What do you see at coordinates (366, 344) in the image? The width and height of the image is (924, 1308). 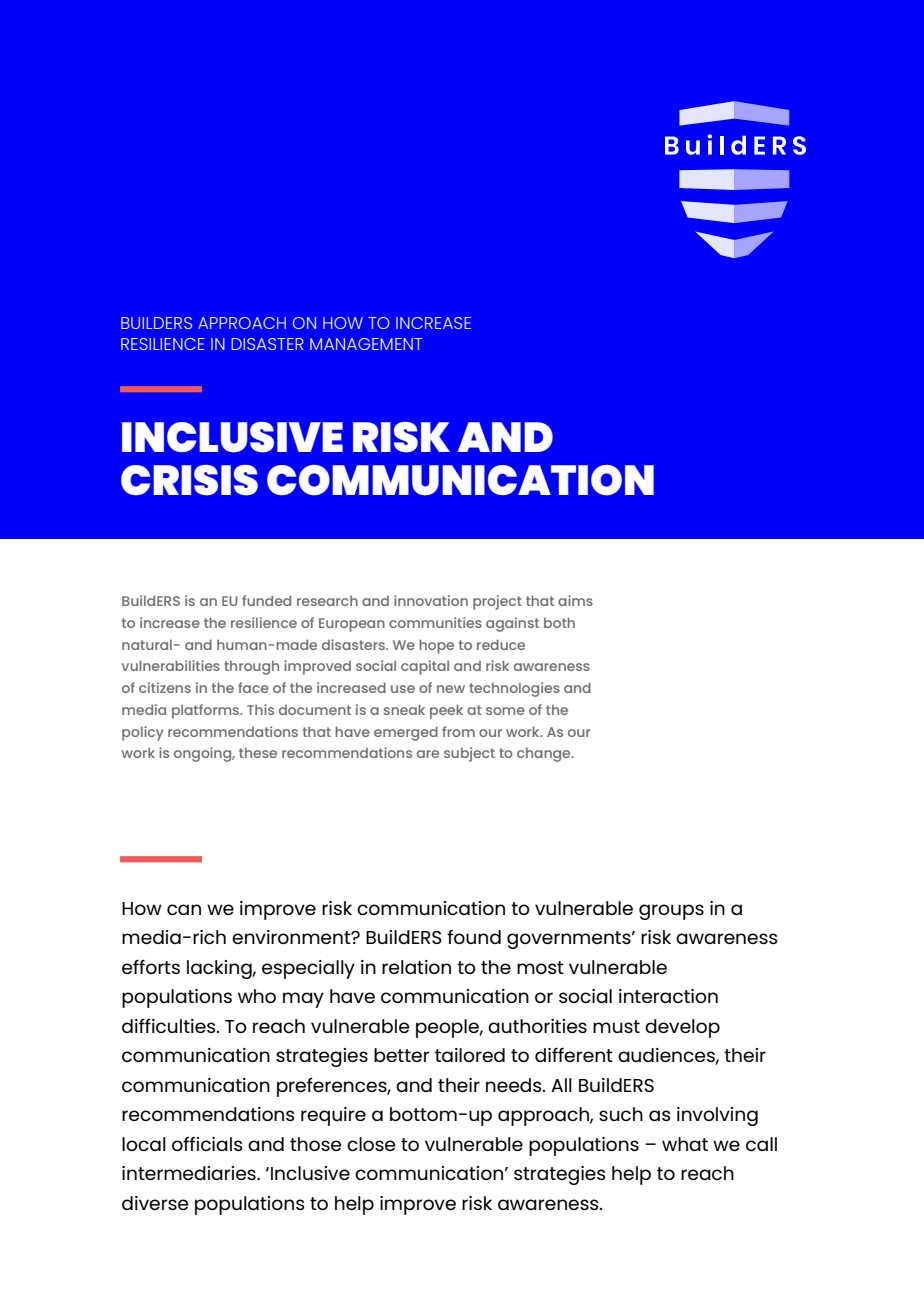 I see `MANAGEMENT` at bounding box center [366, 344].
